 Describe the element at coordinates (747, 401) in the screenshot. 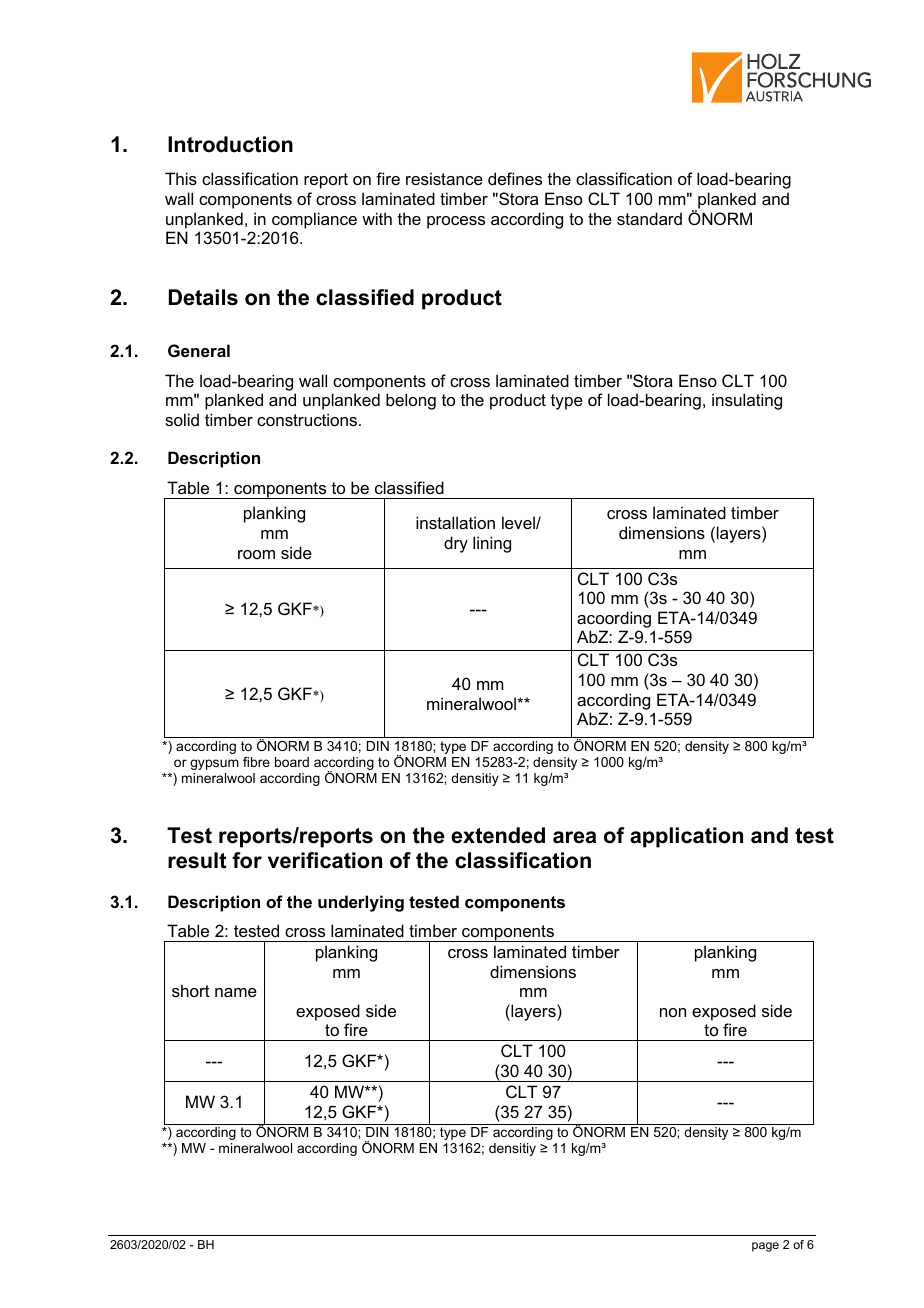

I see `insulating` at that location.
